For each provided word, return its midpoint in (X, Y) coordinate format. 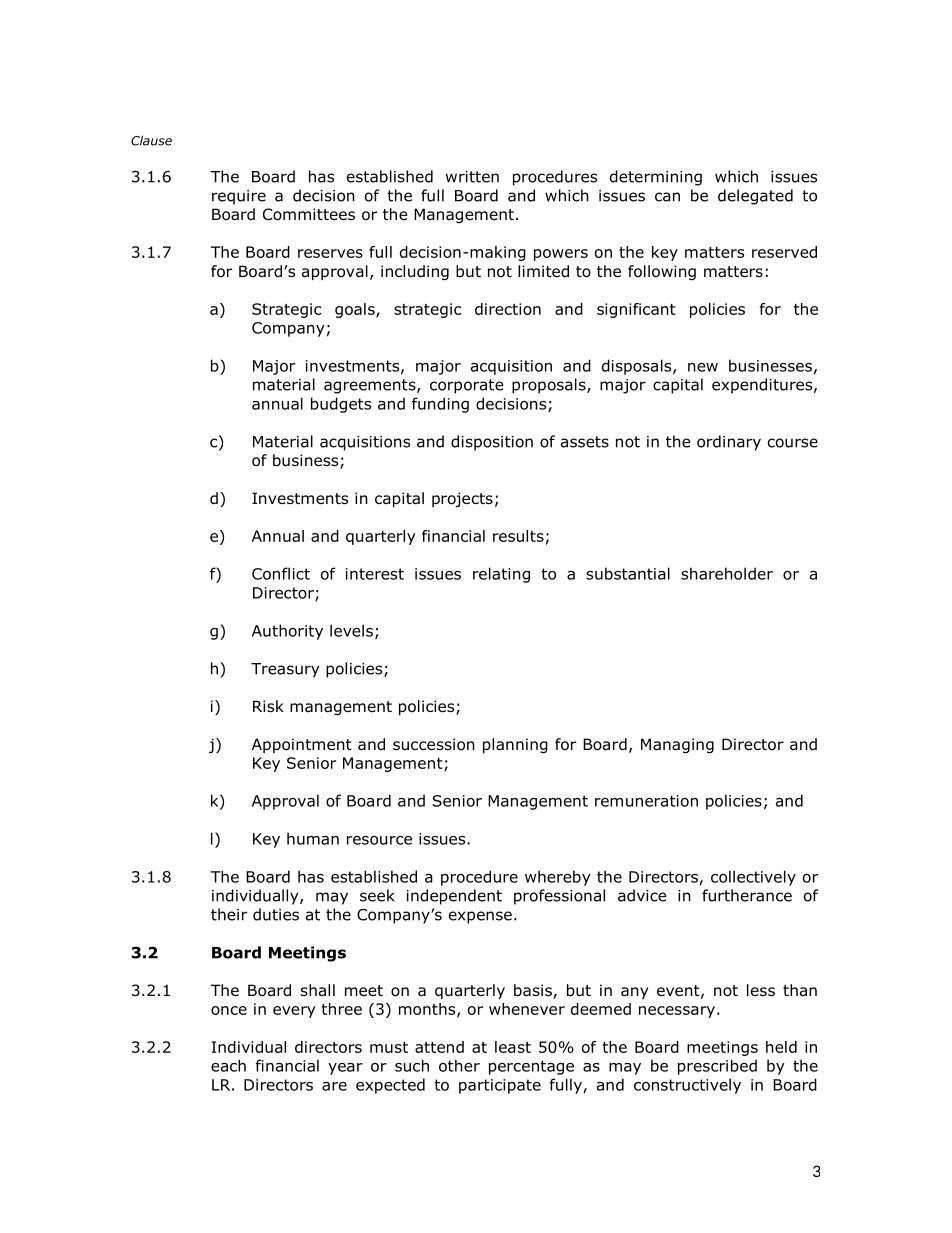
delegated (755, 197)
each (228, 1065)
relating (501, 575)
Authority (287, 632)
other (459, 1065)
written (472, 177)
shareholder (727, 573)
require (239, 197)
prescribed (717, 1067)
